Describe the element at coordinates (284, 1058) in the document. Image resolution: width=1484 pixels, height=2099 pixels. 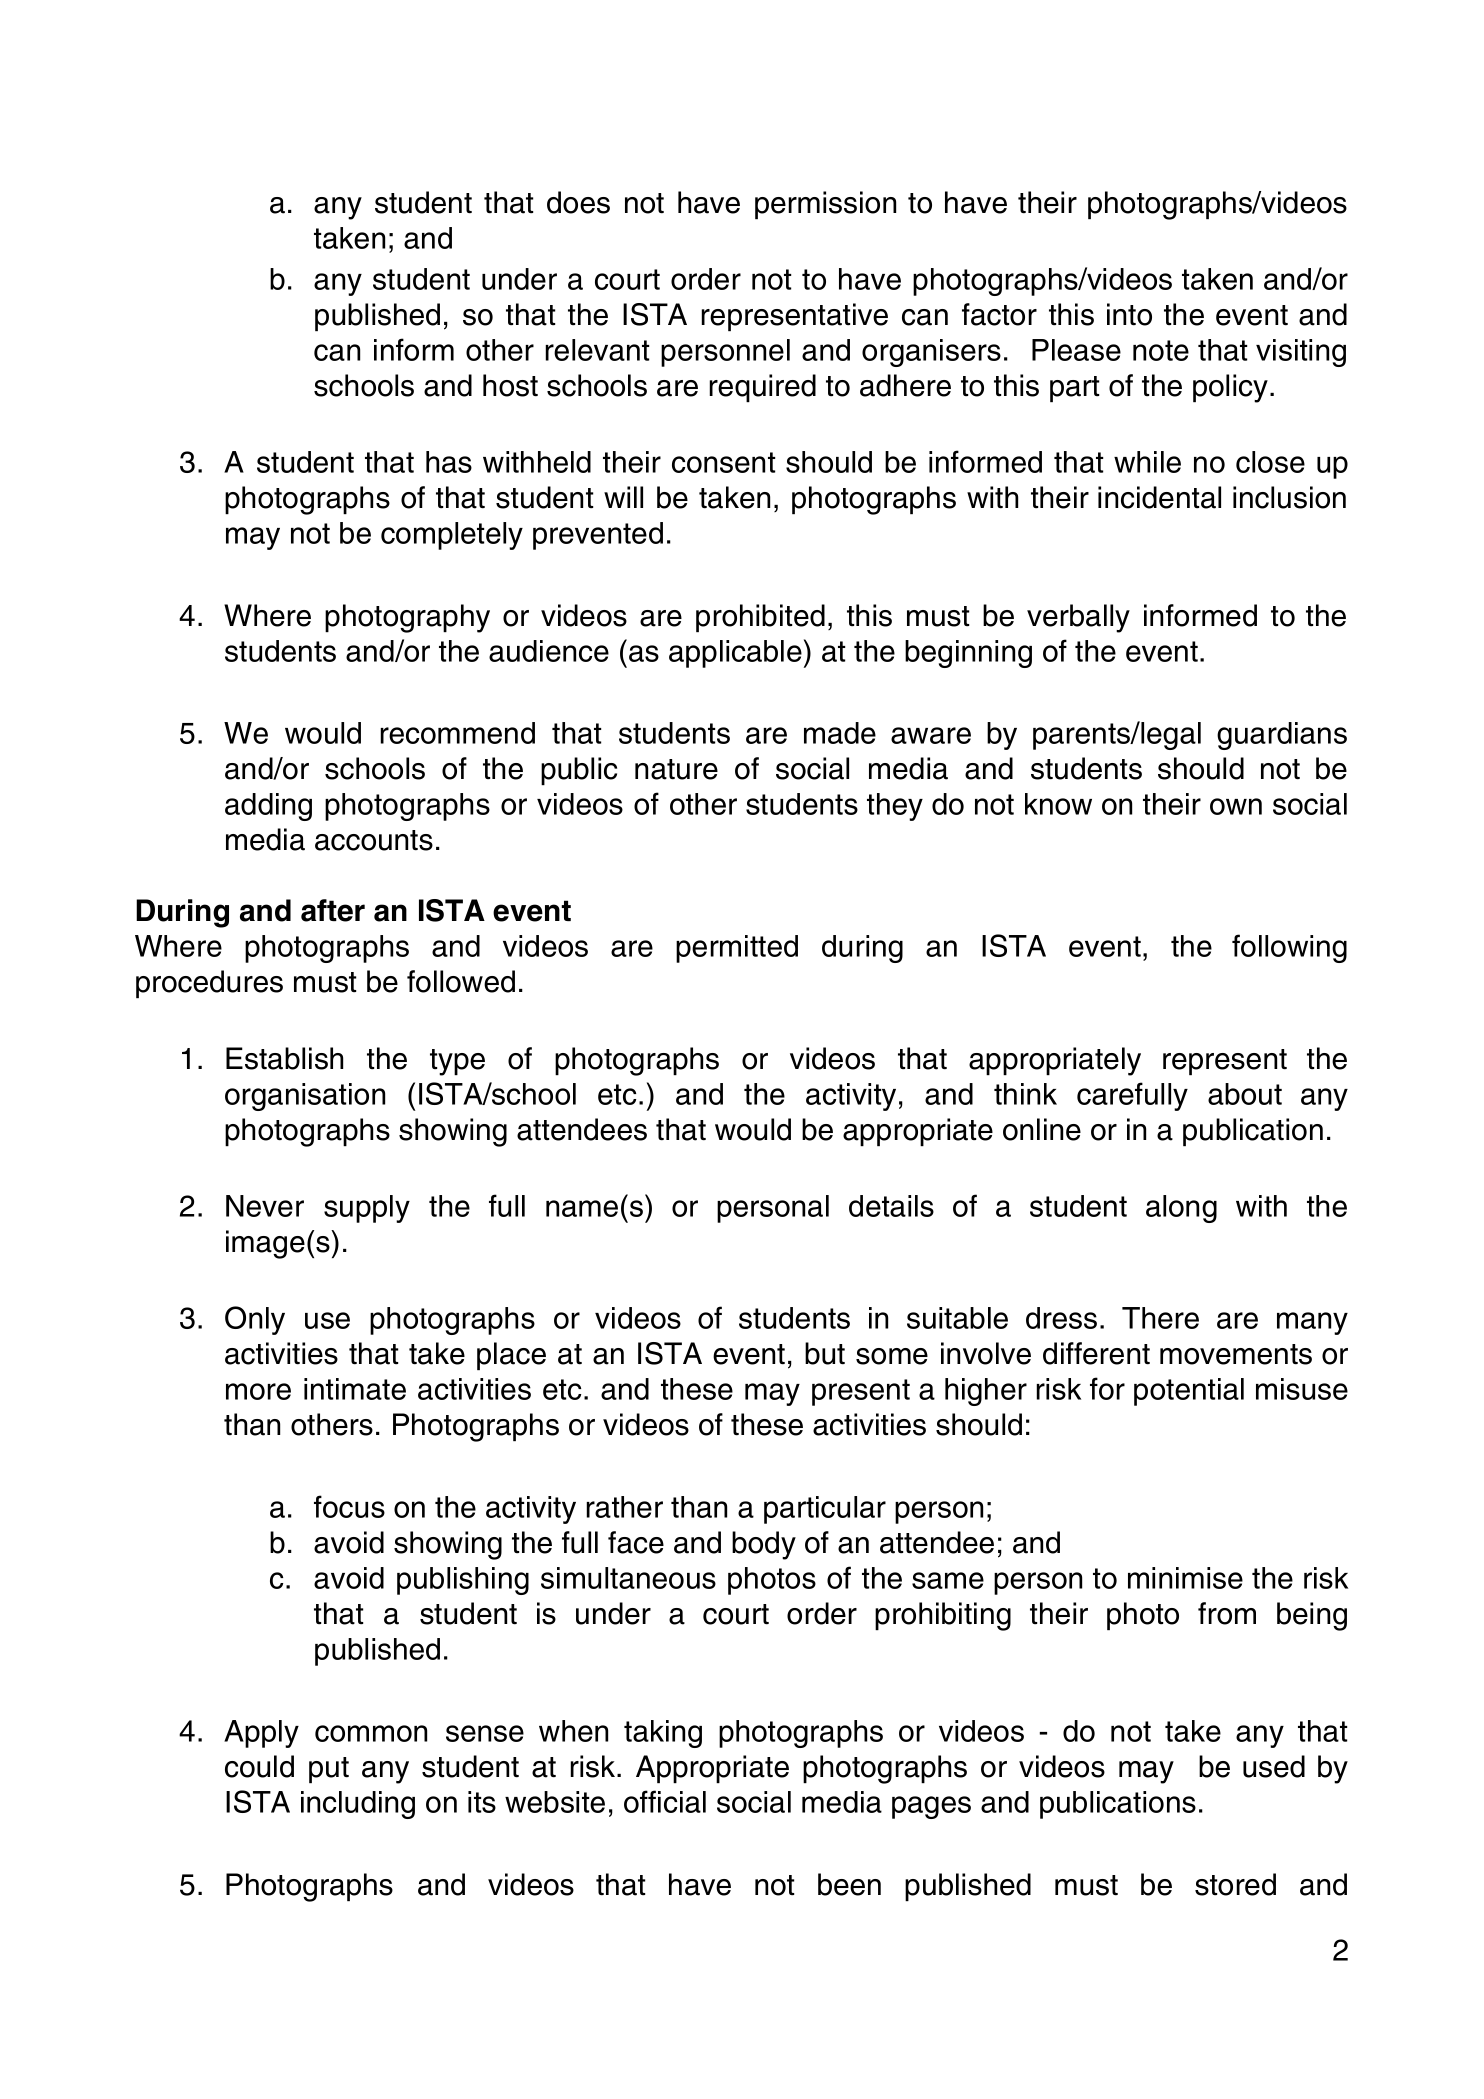
I see `Establish` at that location.
